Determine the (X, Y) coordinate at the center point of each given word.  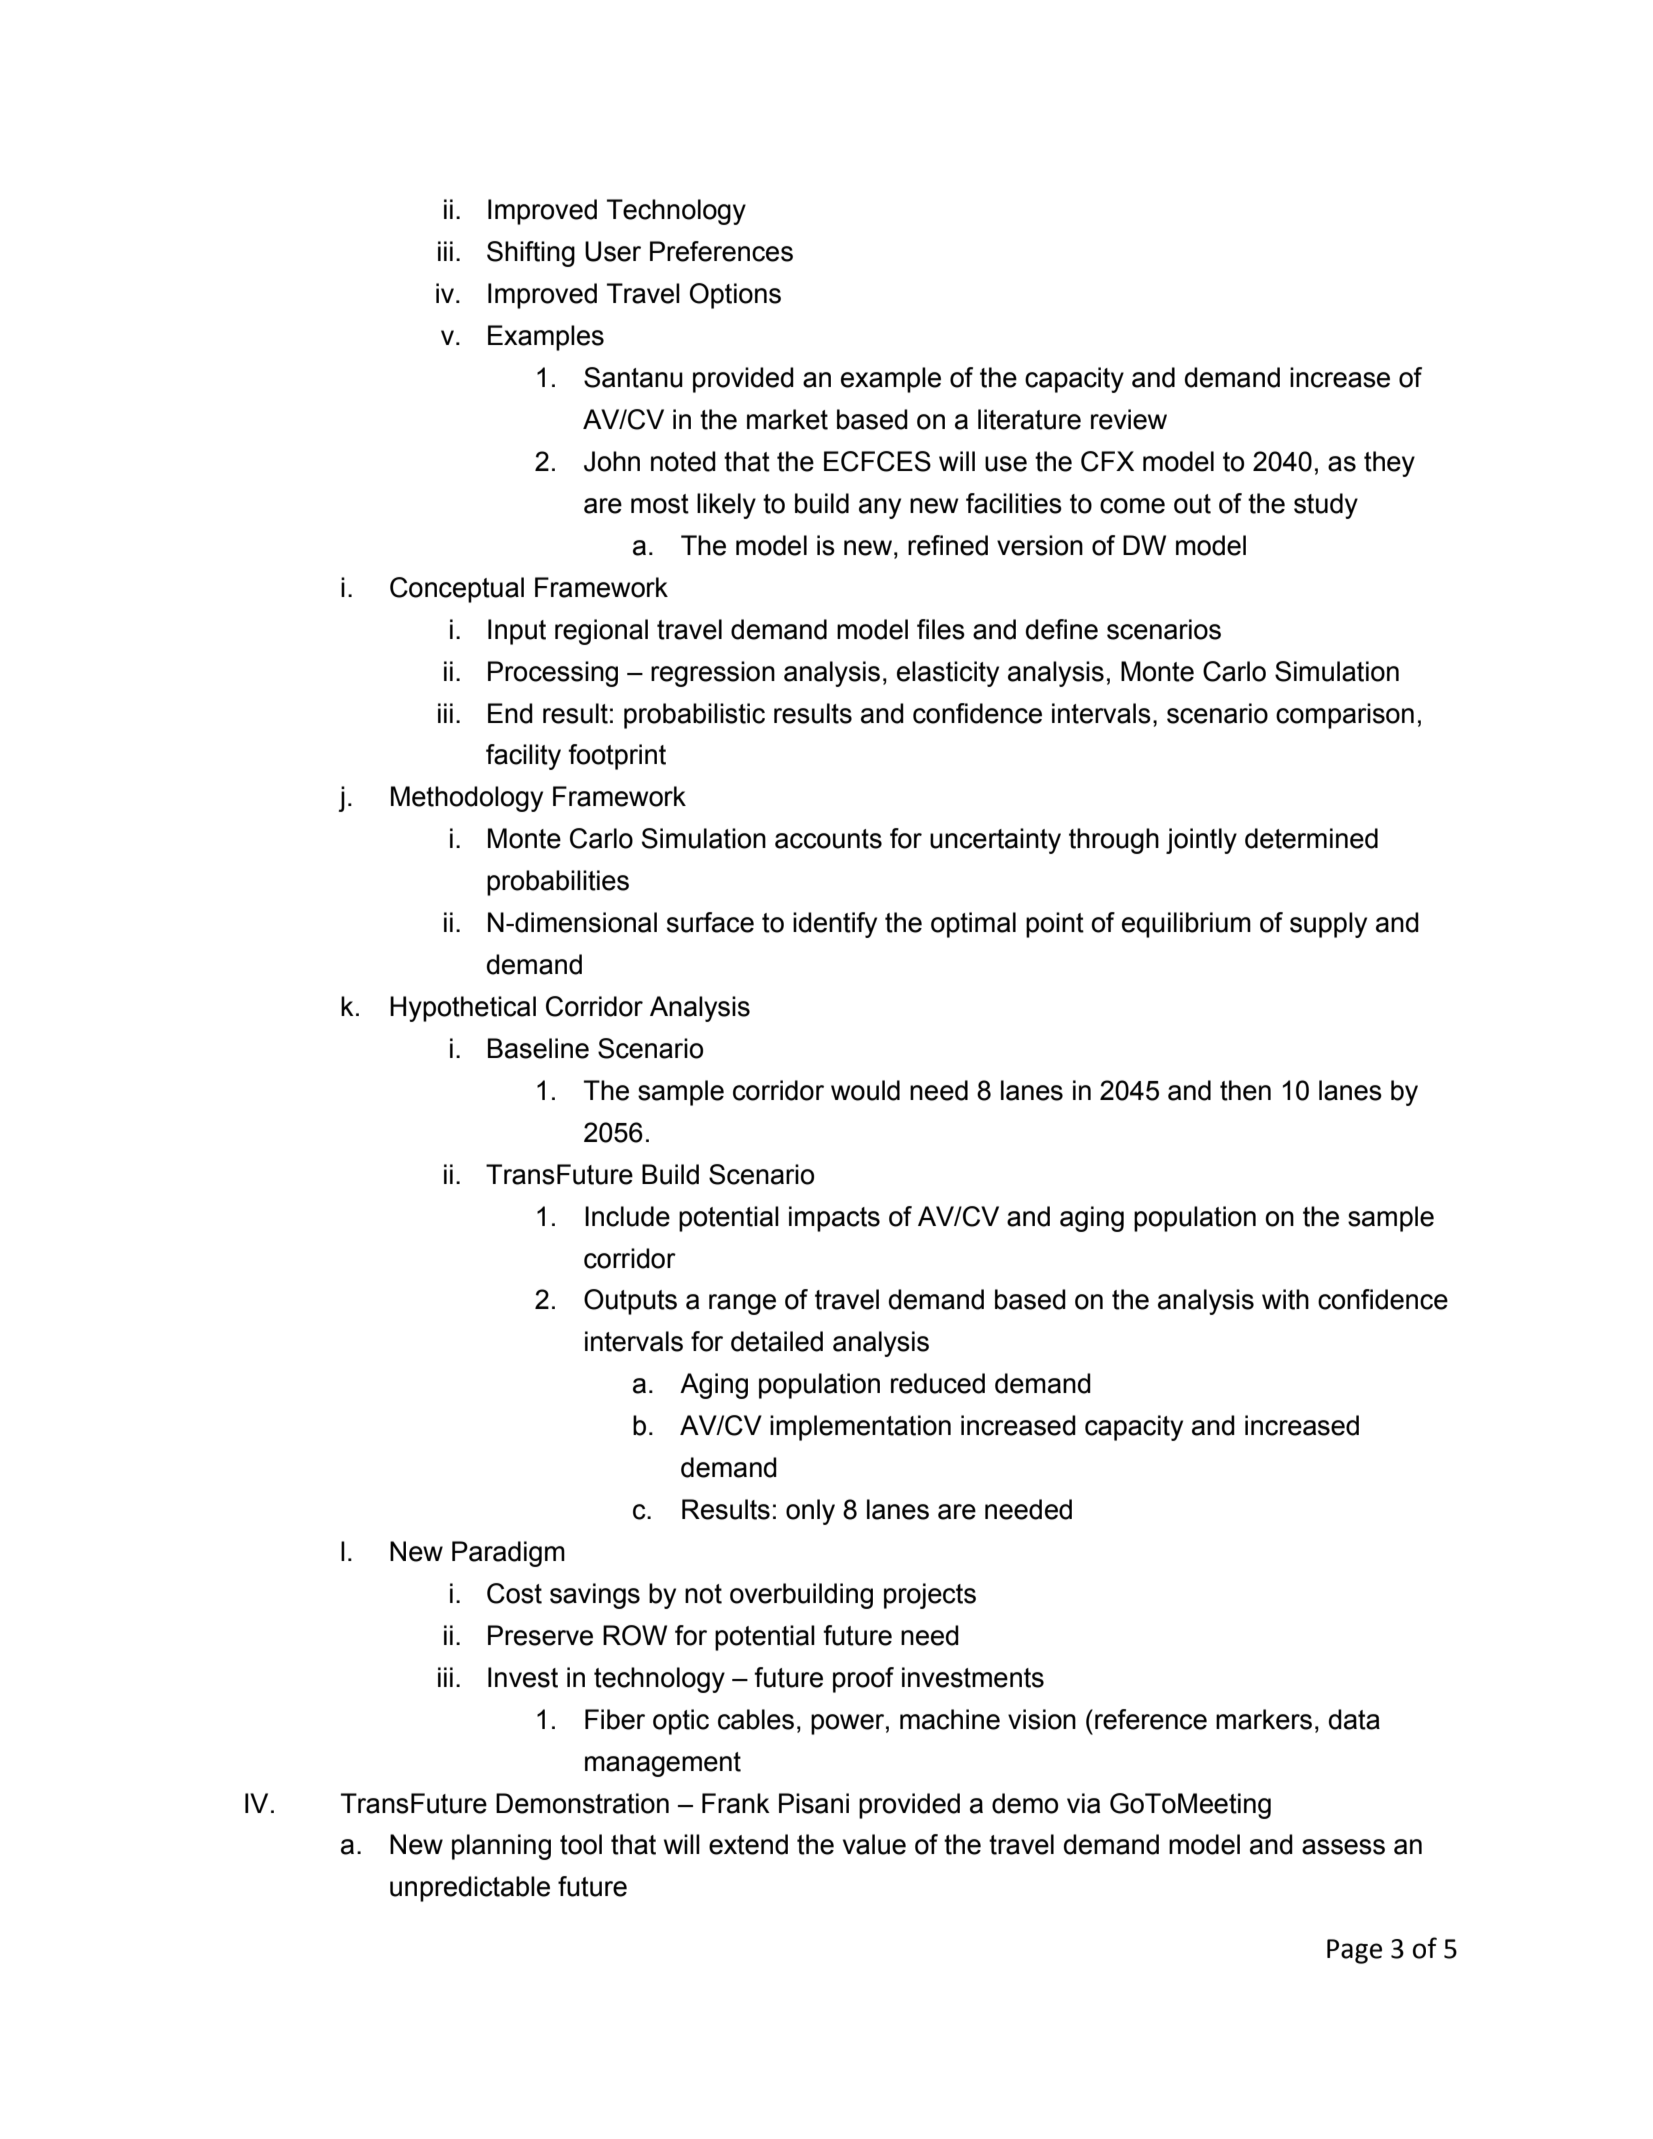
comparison (1345, 716)
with (1285, 1299)
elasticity (948, 674)
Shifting (531, 254)
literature (1029, 419)
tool (581, 1844)
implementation (860, 1428)
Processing (553, 674)
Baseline (538, 1048)
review (1129, 419)
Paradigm (508, 1554)
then (1245, 1090)
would (865, 1090)
